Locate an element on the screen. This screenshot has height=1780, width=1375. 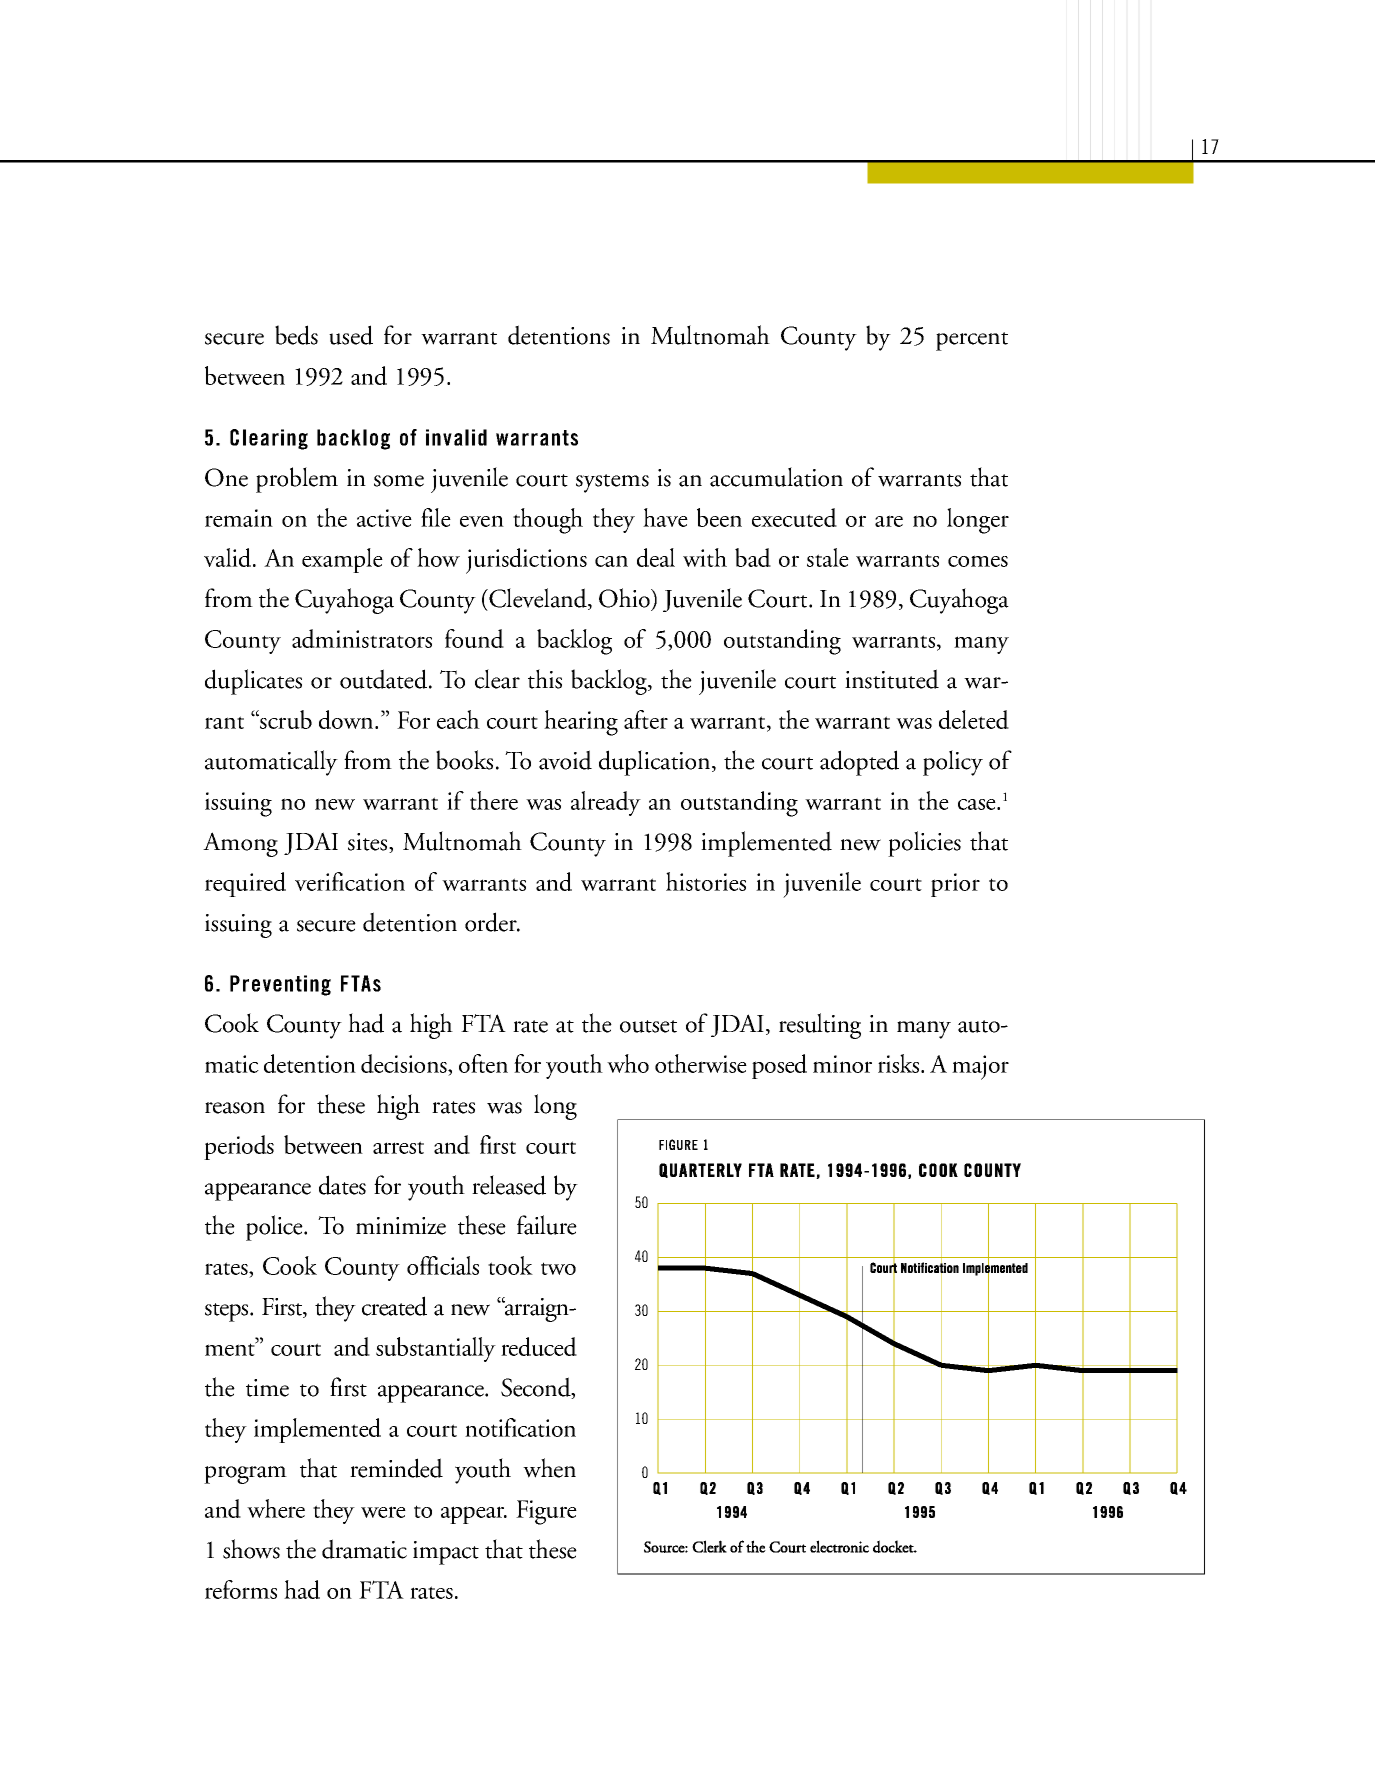
down is located at coordinates (347, 719).
